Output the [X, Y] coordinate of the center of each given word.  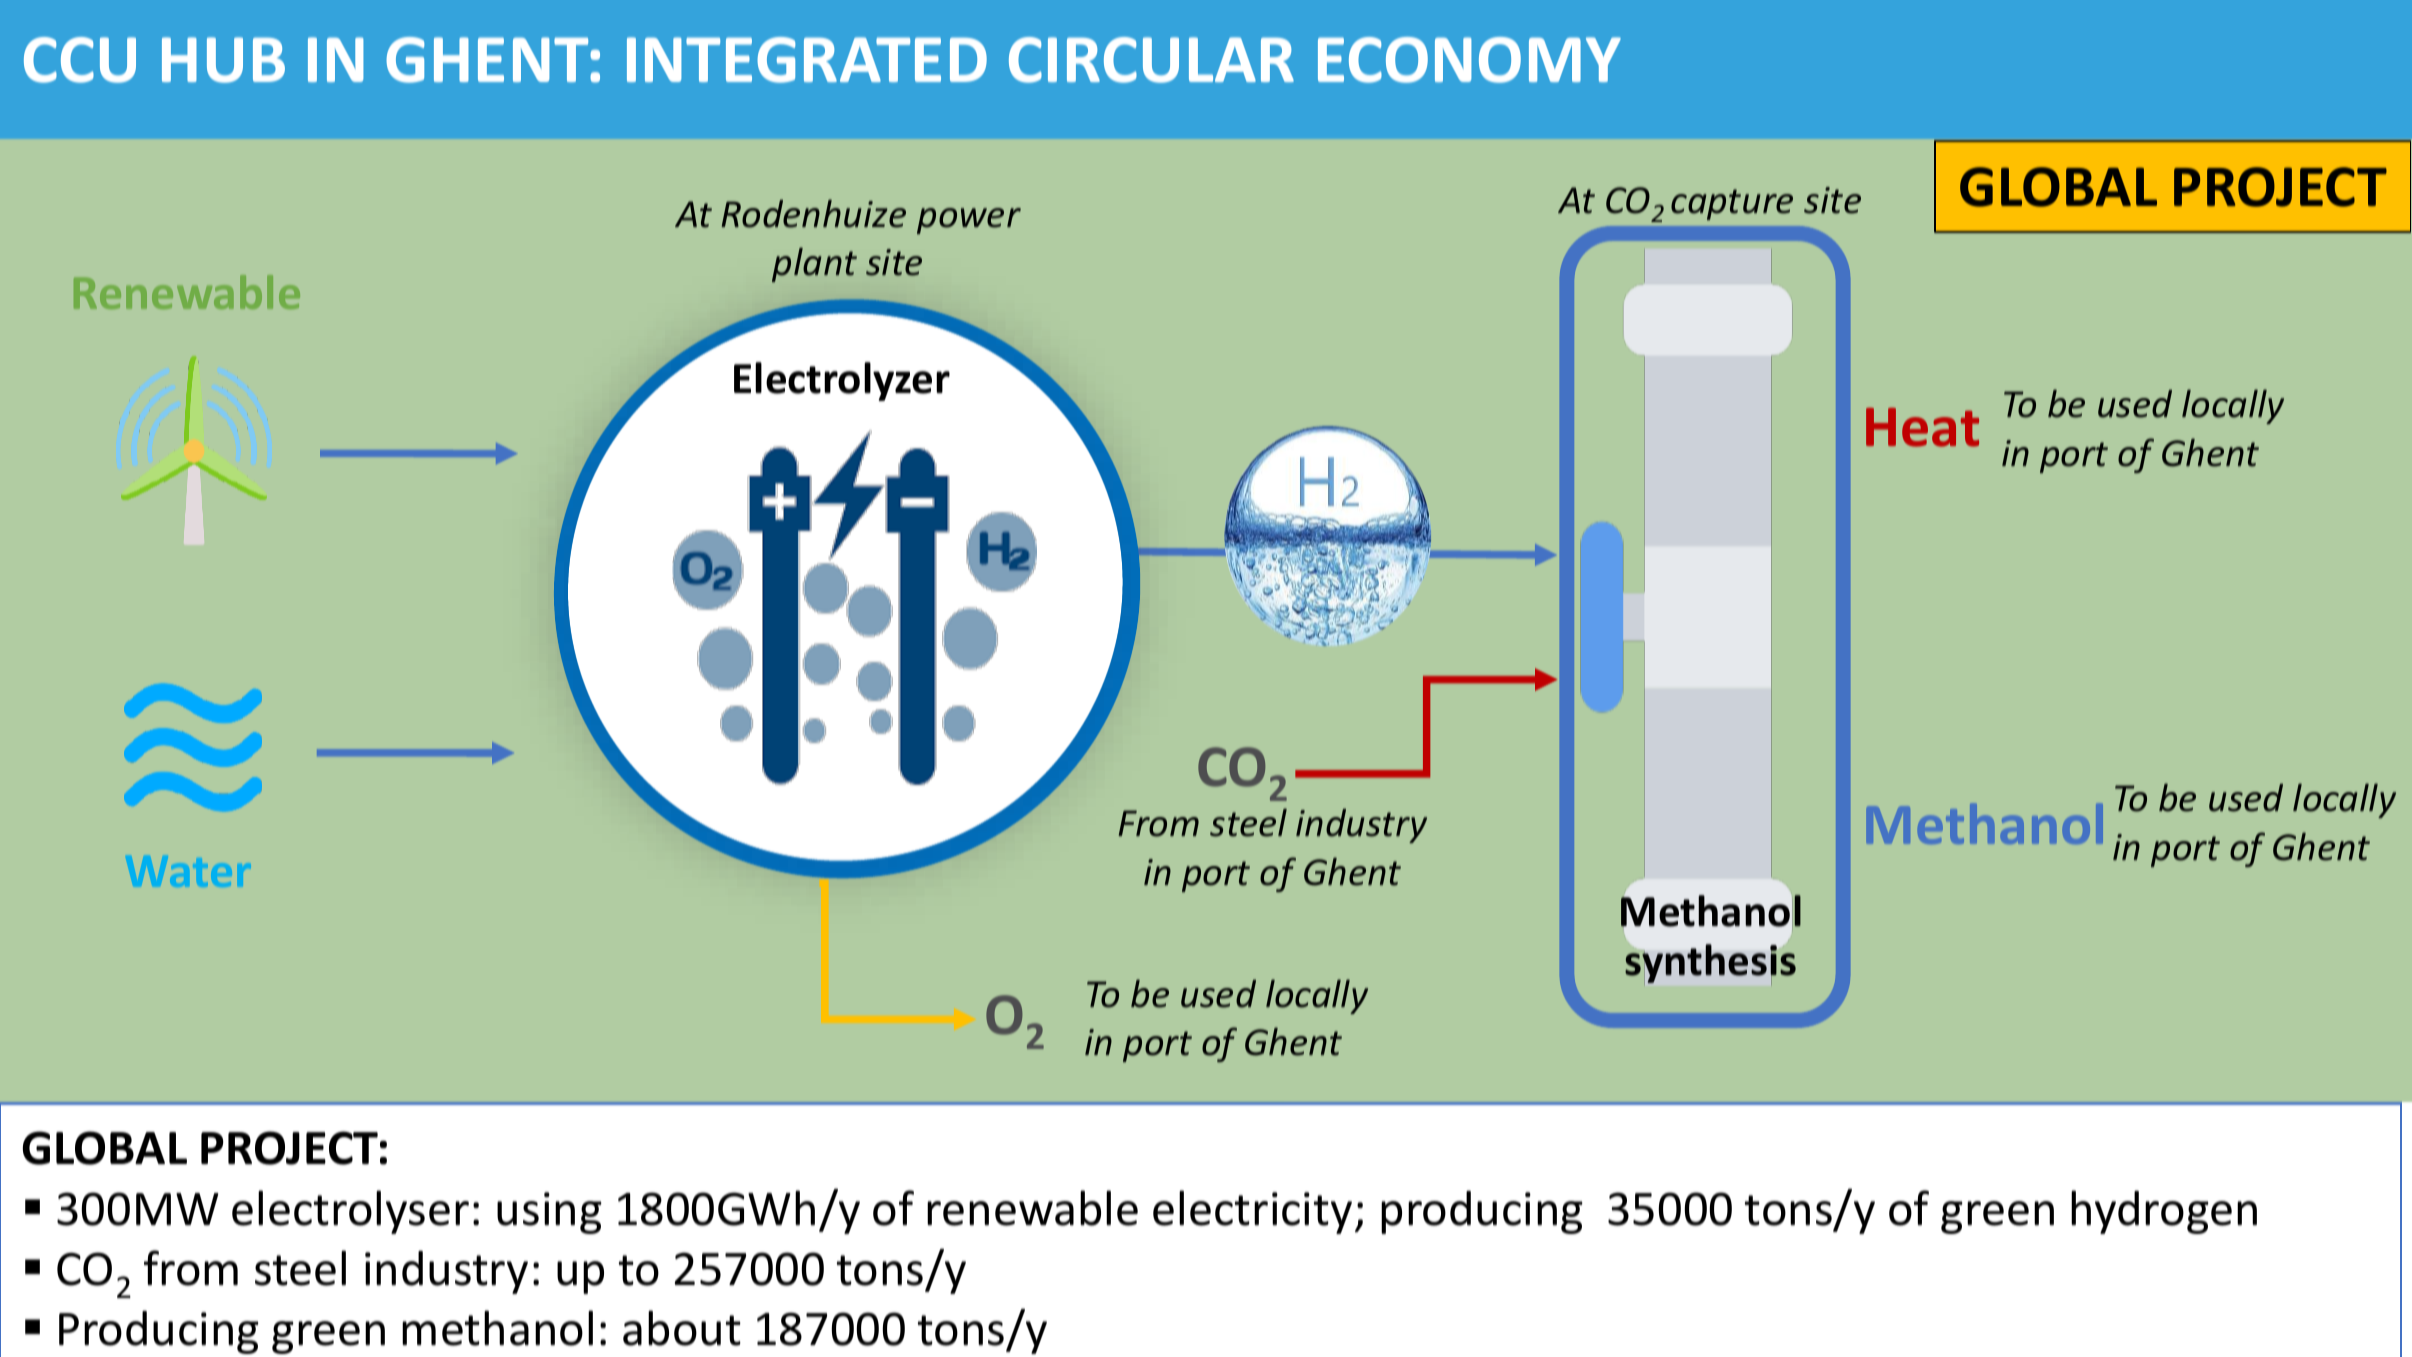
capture [1732, 204]
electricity [1252, 1212]
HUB [223, 60]
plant [814, 265]
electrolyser [350, 1212]
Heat [1922, 427]
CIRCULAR [1151, 60]
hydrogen [2164, 1212]
